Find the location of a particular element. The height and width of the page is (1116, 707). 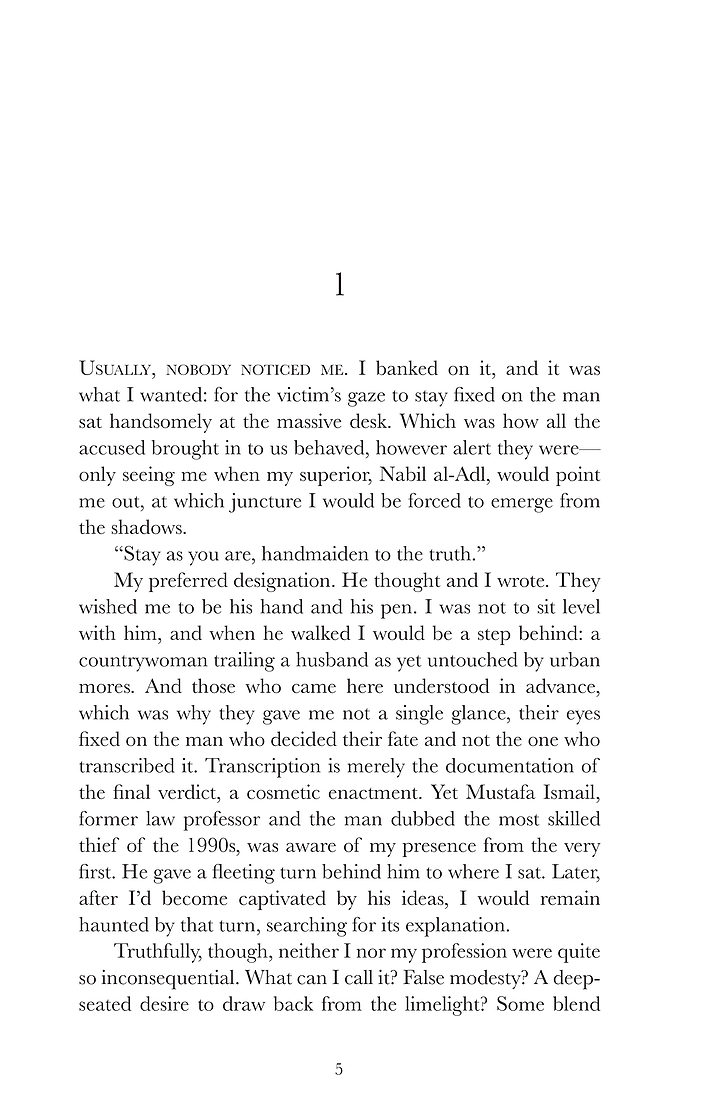

blend is located at coordinates (576, 1003).
